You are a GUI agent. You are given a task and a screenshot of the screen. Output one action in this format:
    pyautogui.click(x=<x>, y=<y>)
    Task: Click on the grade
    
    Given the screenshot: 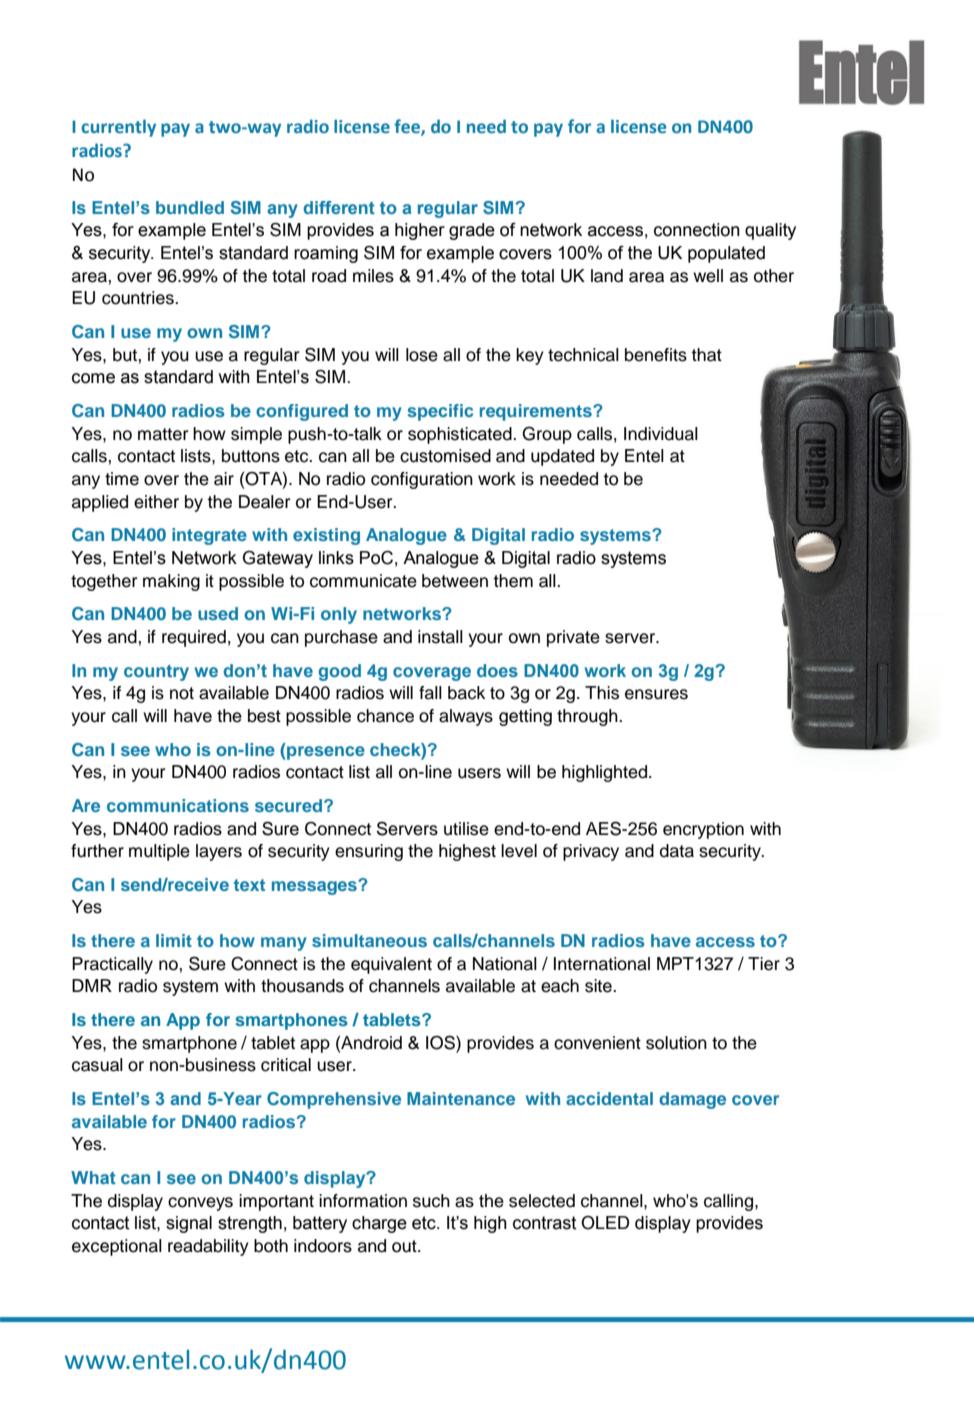 What is the action you would take?
    pyautogui.click(x=472, y=231)
